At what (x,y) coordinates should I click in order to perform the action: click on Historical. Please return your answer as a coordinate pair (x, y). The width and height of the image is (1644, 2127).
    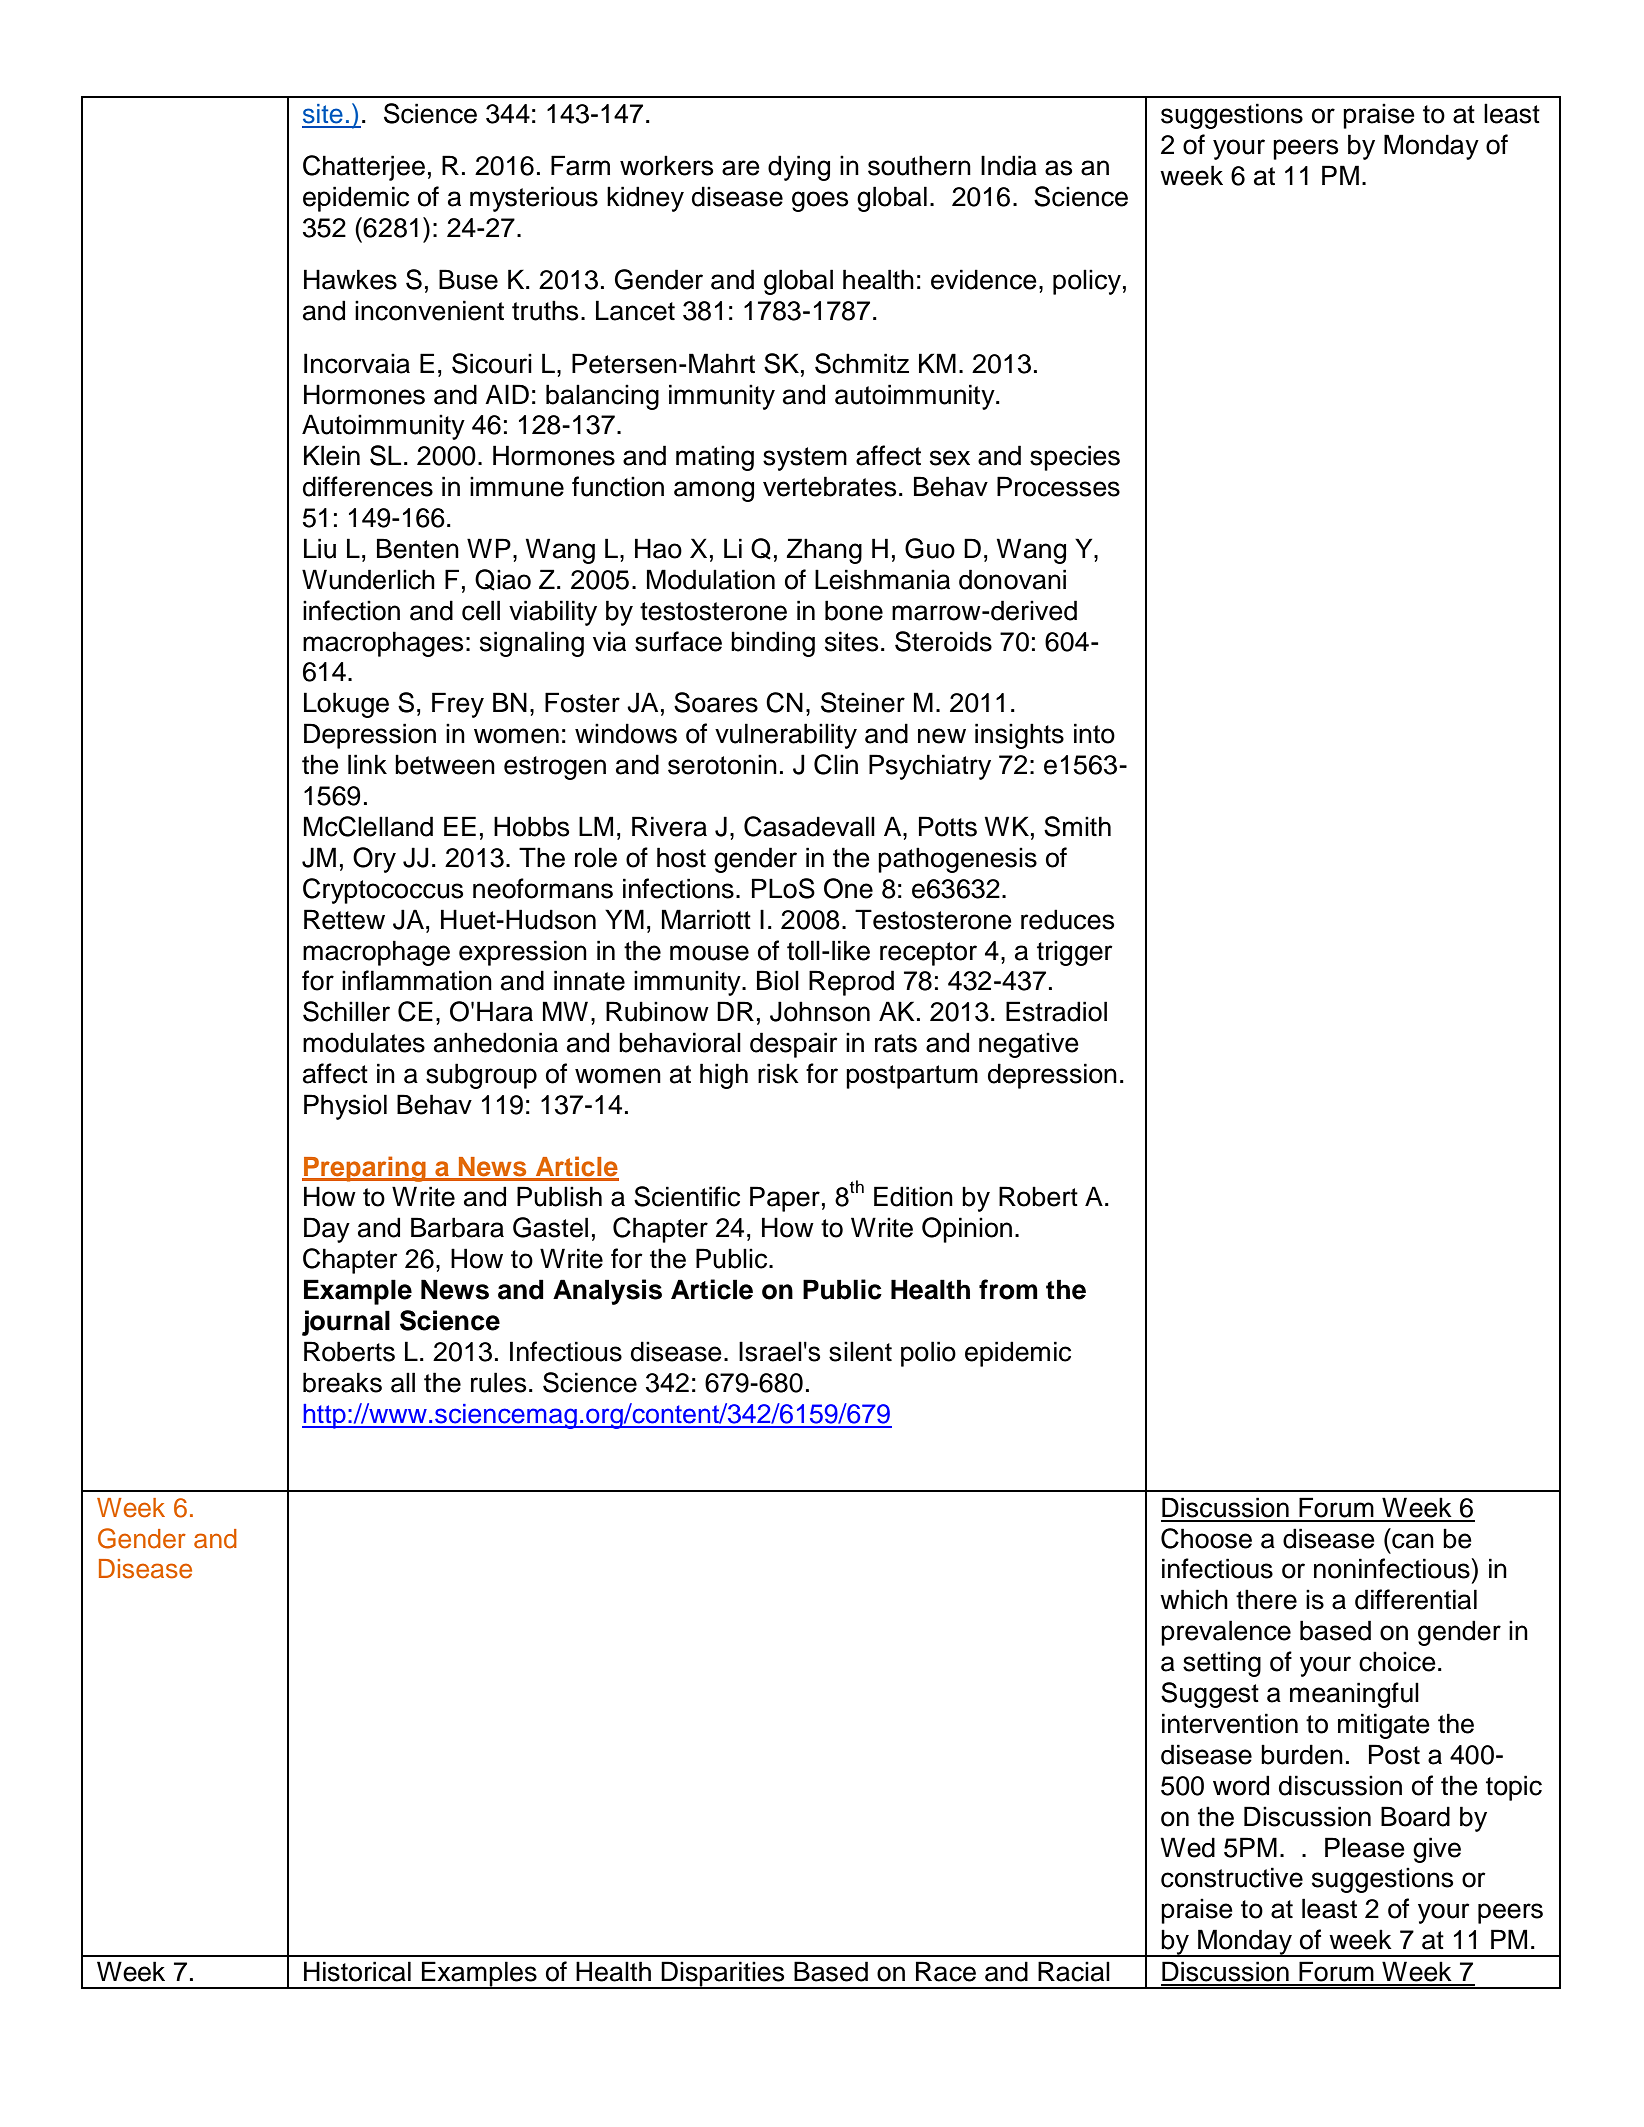
    Looking at the image, I should click on (357, 1971).
